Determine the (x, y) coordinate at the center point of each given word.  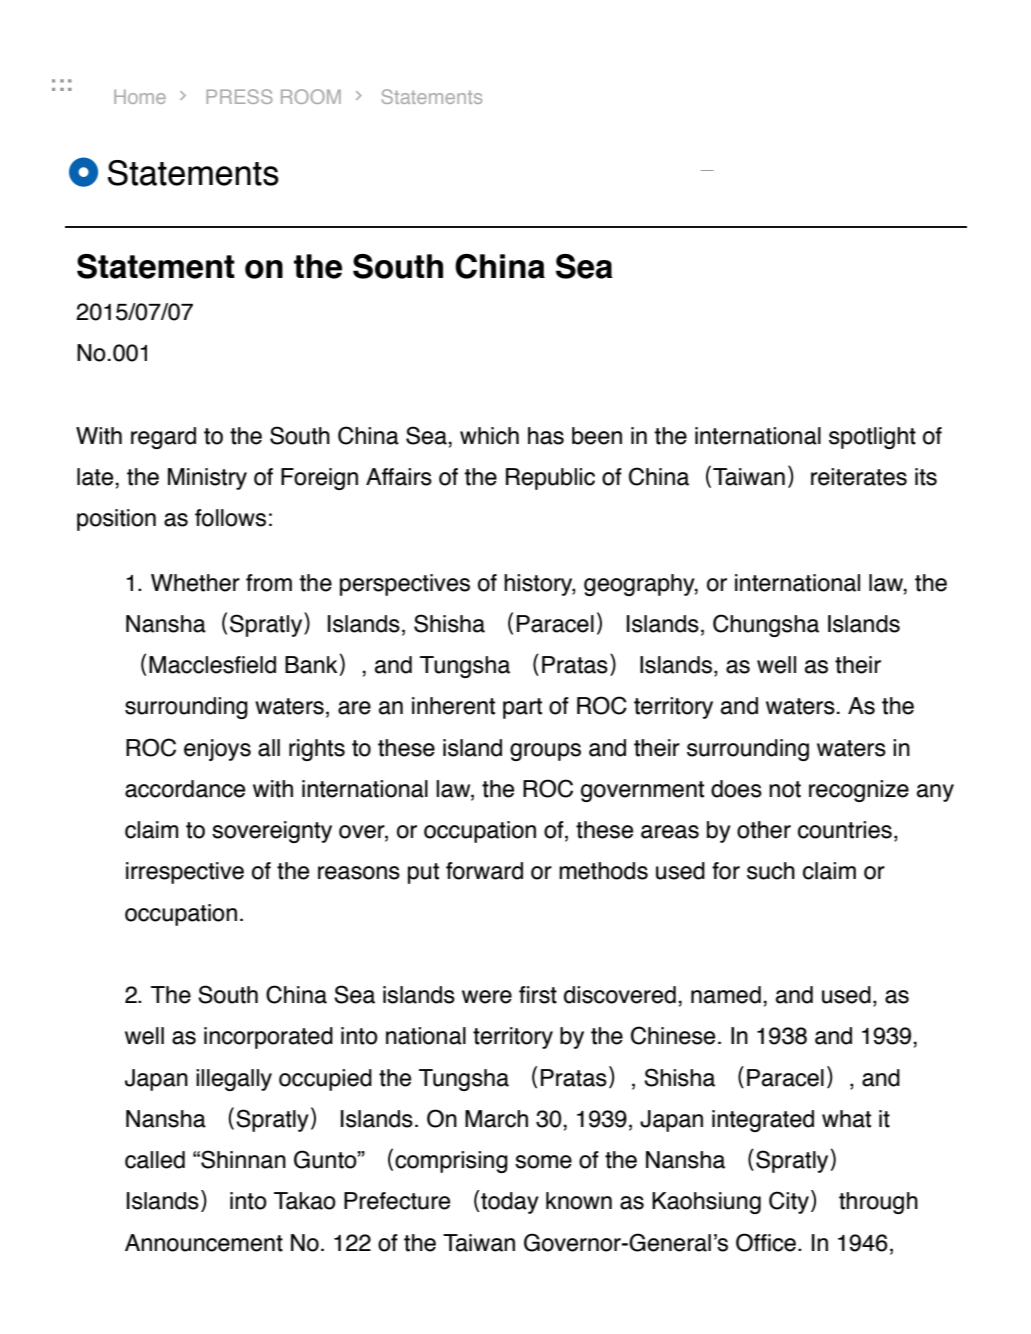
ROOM (311, 96)
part (522, 708)
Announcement (204, 1243)
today (510, 1203)
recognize (859, 791)
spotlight (872, 438)
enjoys (217, 750)
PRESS (239, 96)
